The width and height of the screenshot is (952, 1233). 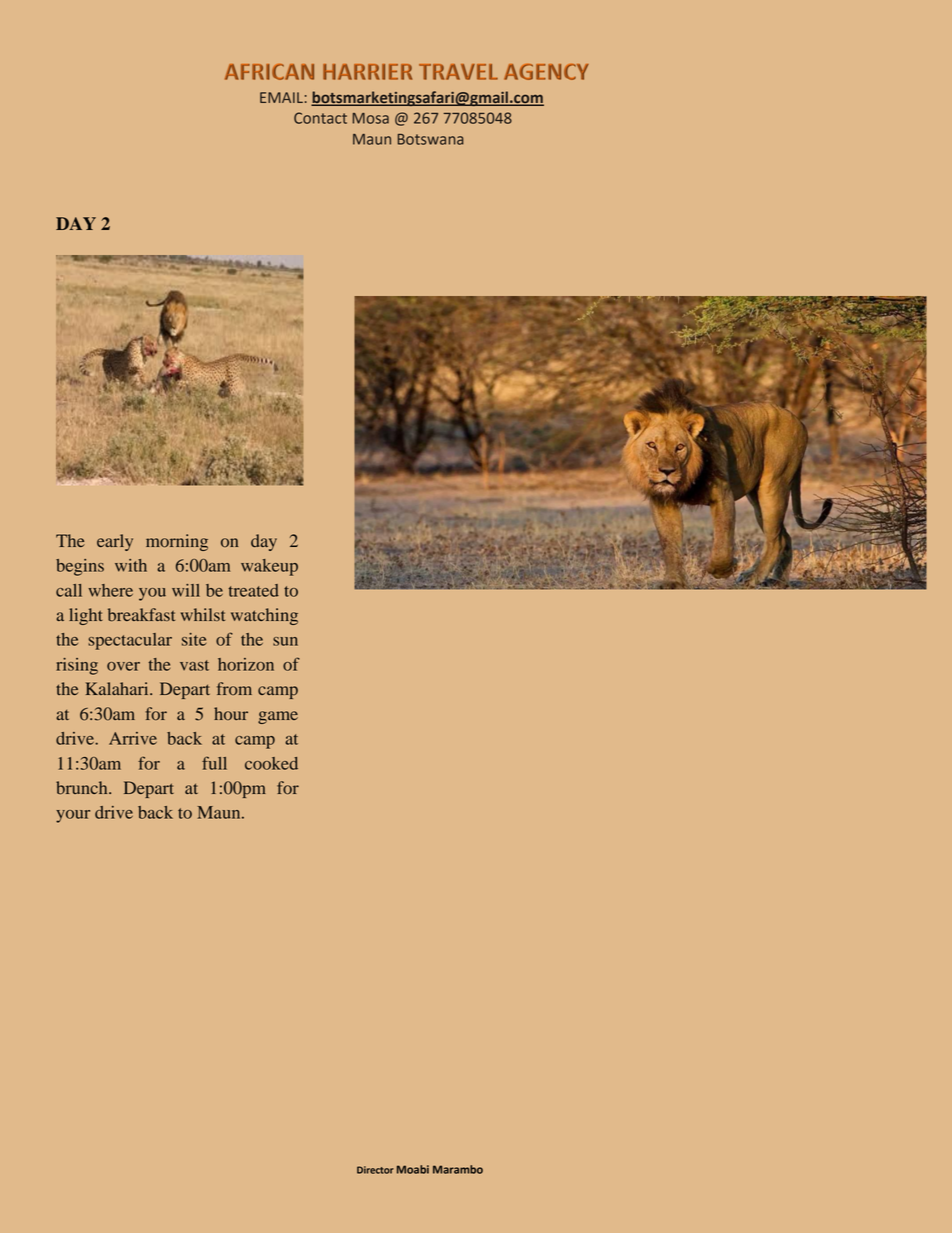 I want to click on Contact, so click(x=320, y=118).
